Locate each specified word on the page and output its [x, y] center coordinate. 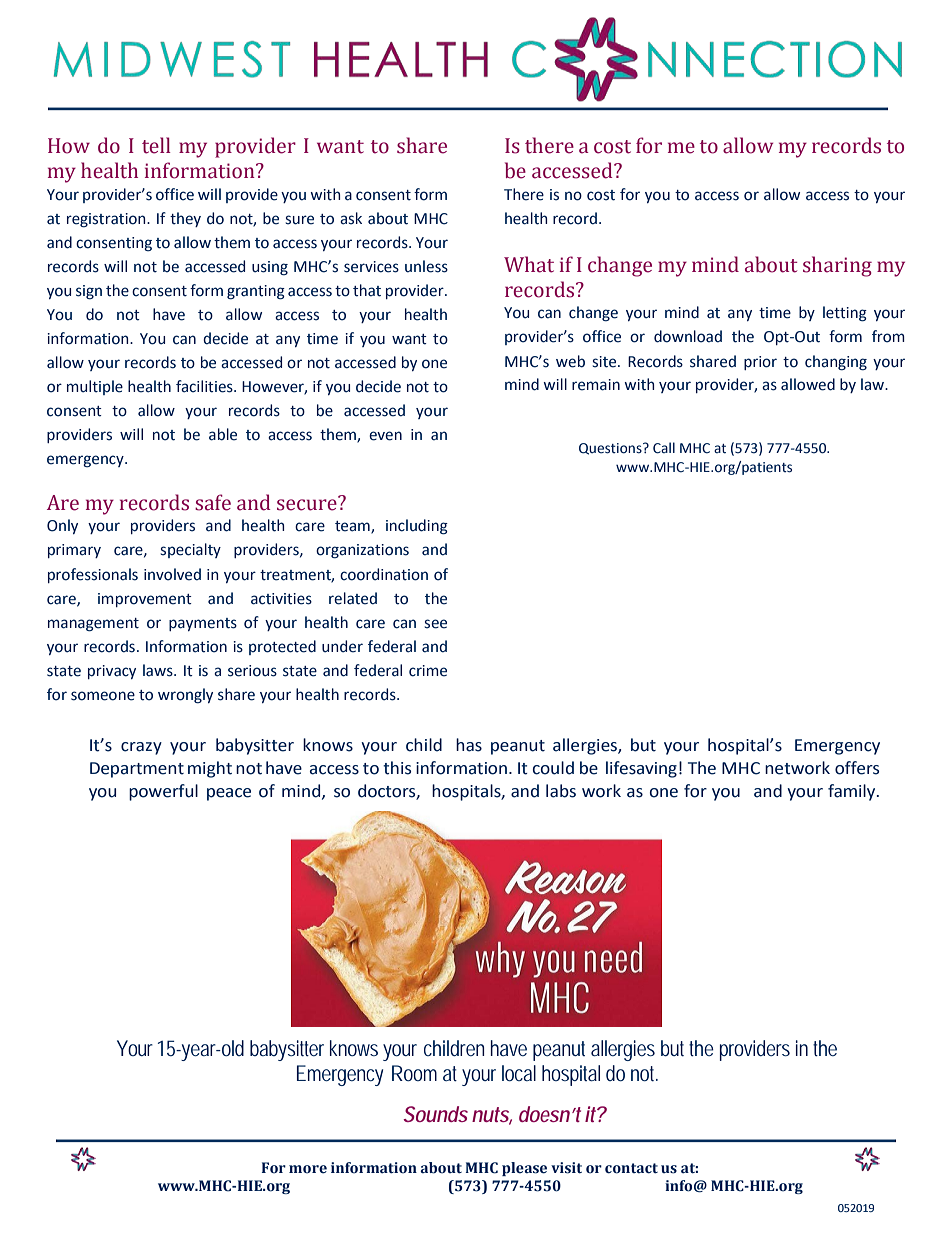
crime [428, 671]
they [185, 219]
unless [426, 266]
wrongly [185, 695]
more [308, 1169]
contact [631, 1168]
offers [857, 768]
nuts [492, 1115]
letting [845, 314]
